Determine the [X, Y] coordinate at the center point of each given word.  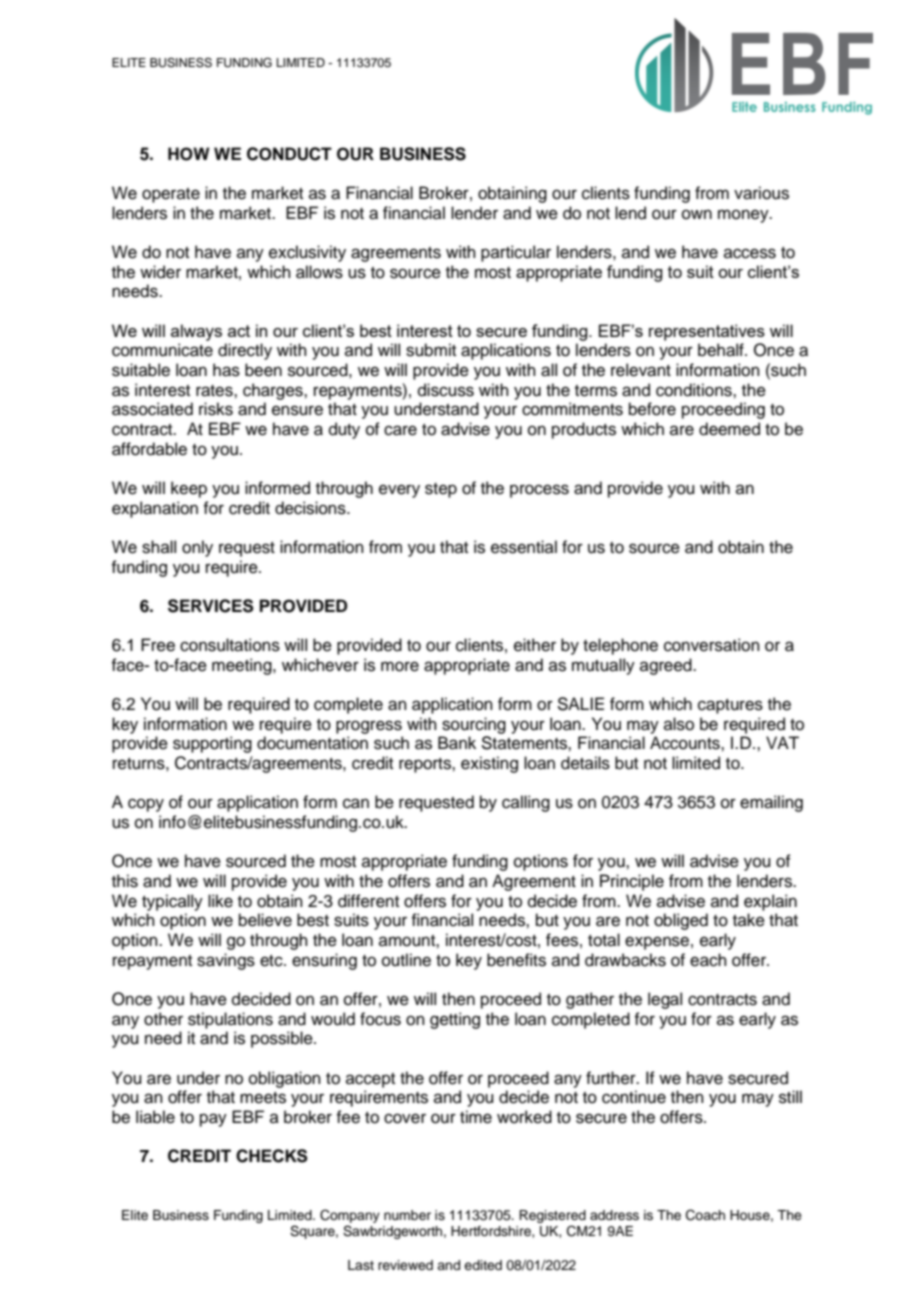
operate [171, 195]
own [697, 214]
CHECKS [272, 1156]
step [441, 490]
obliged [681, 921]
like [220, 901]
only [197, 548]
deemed [729, 429]
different [368, 901]
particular [516, 253]
